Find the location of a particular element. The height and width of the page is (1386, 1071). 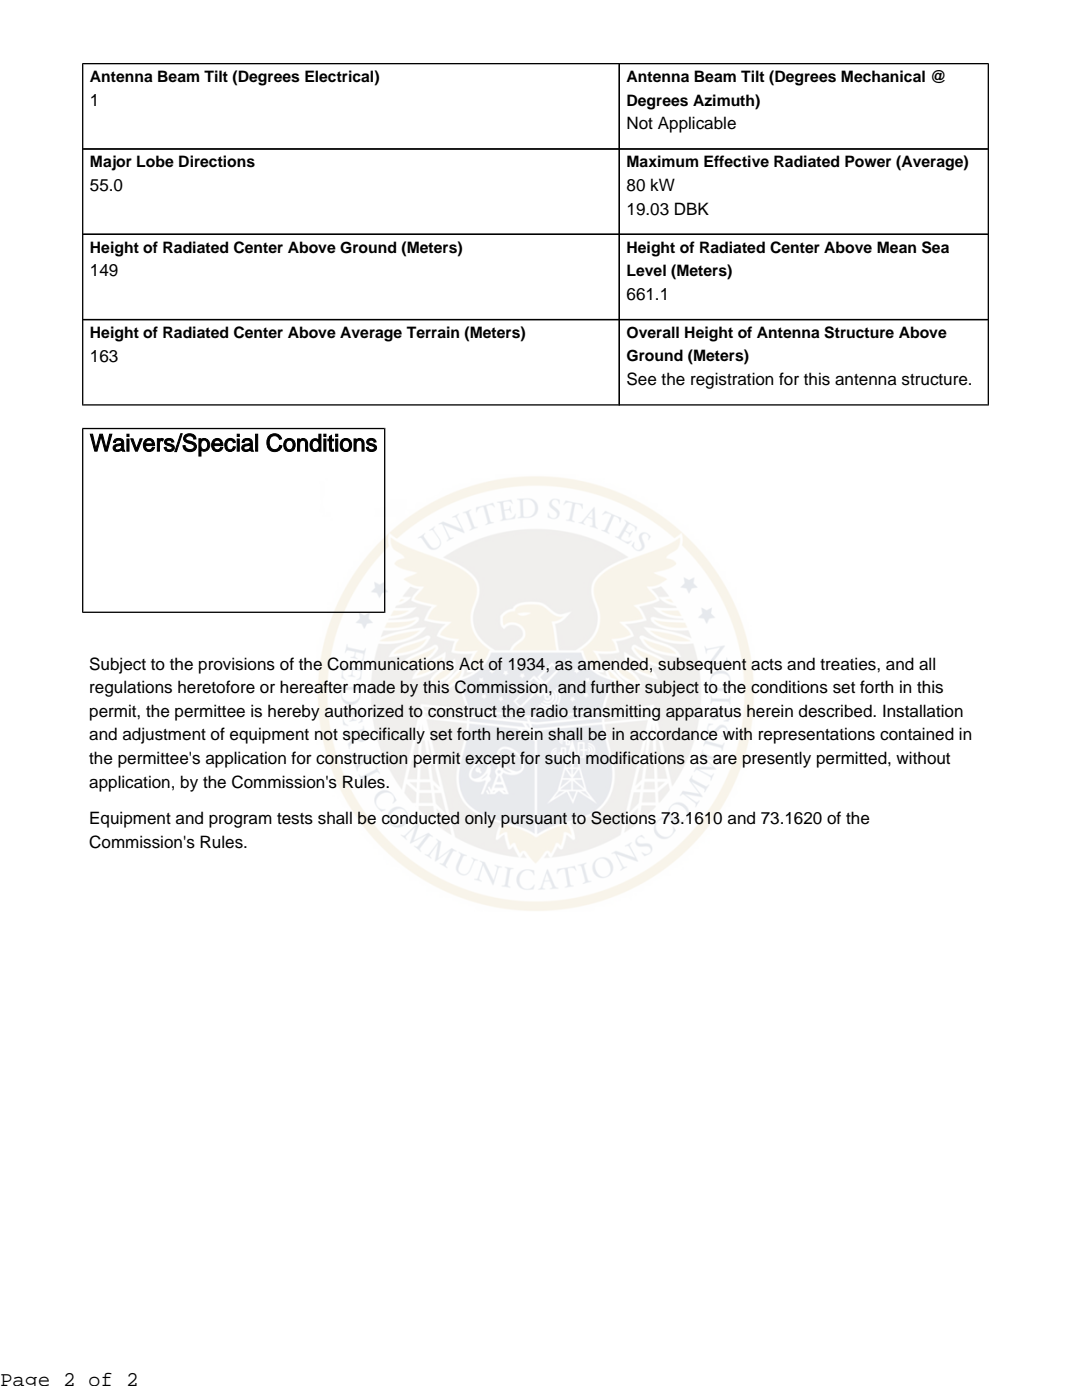

representations is located at coordinates (817, 735).
